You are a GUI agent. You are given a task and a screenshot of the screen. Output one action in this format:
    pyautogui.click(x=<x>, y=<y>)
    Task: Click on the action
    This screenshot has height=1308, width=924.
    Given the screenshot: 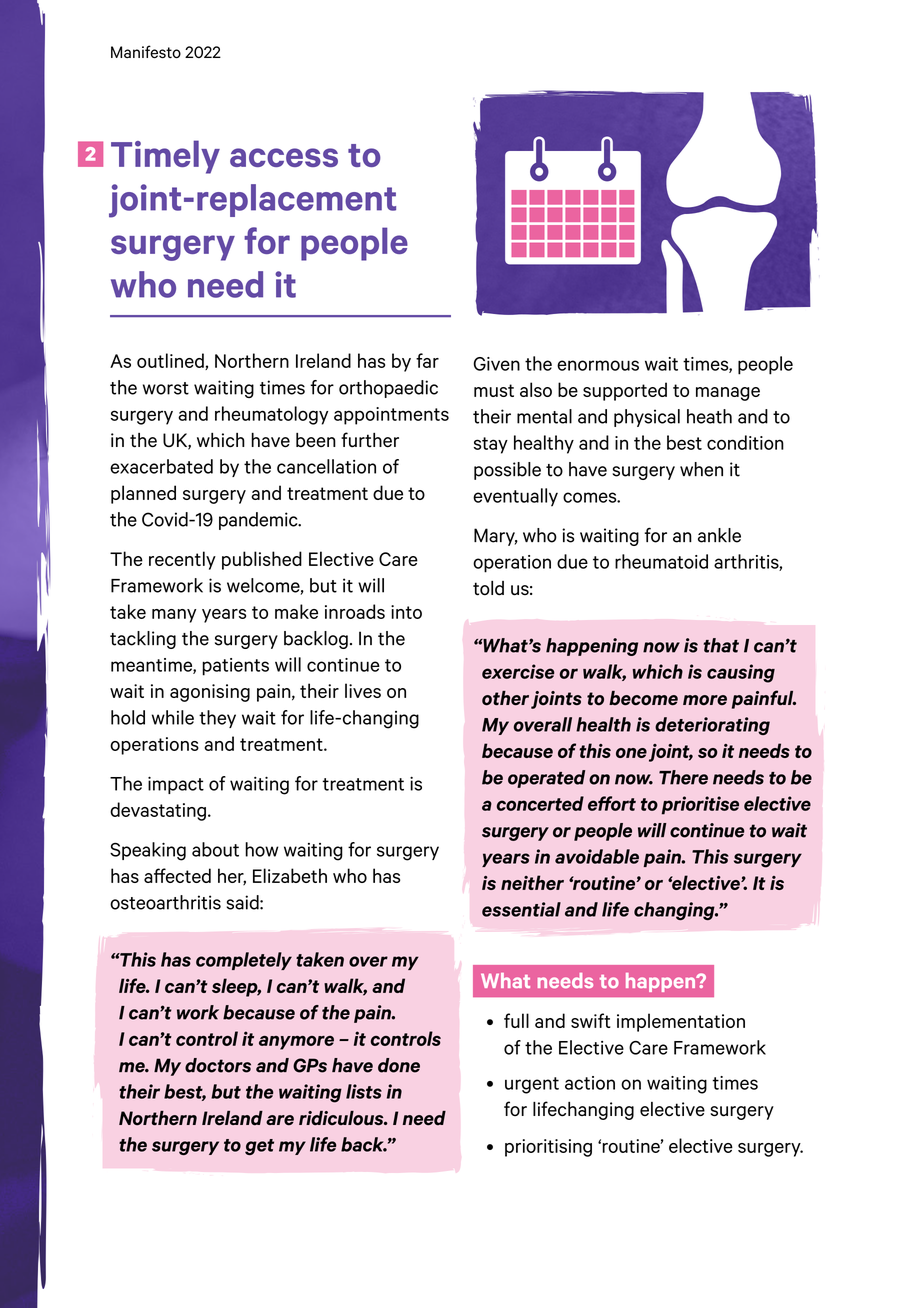 What is the action you would take?
    pyautogui.click(x=590, y=1083)
